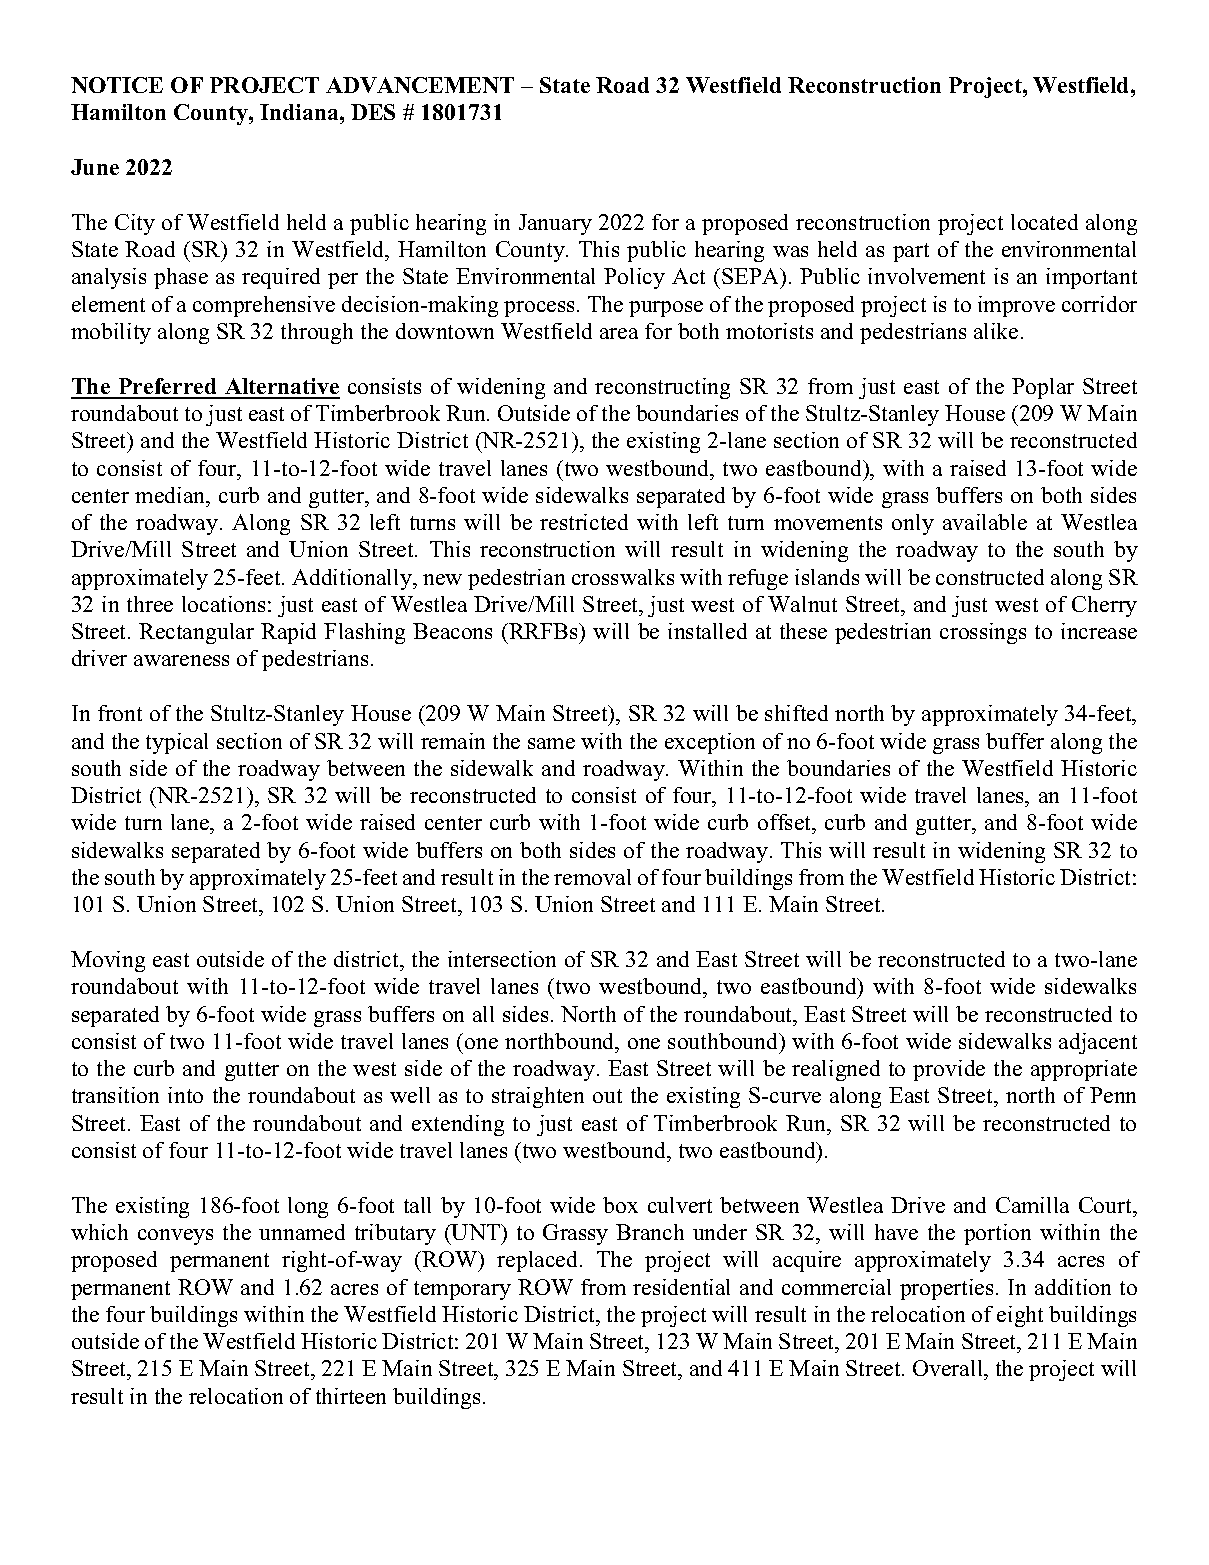 This document has height=1565, width=1209. Describe the element at coordinates (351, 1396) in the document. I see `thirteen` at that location.
